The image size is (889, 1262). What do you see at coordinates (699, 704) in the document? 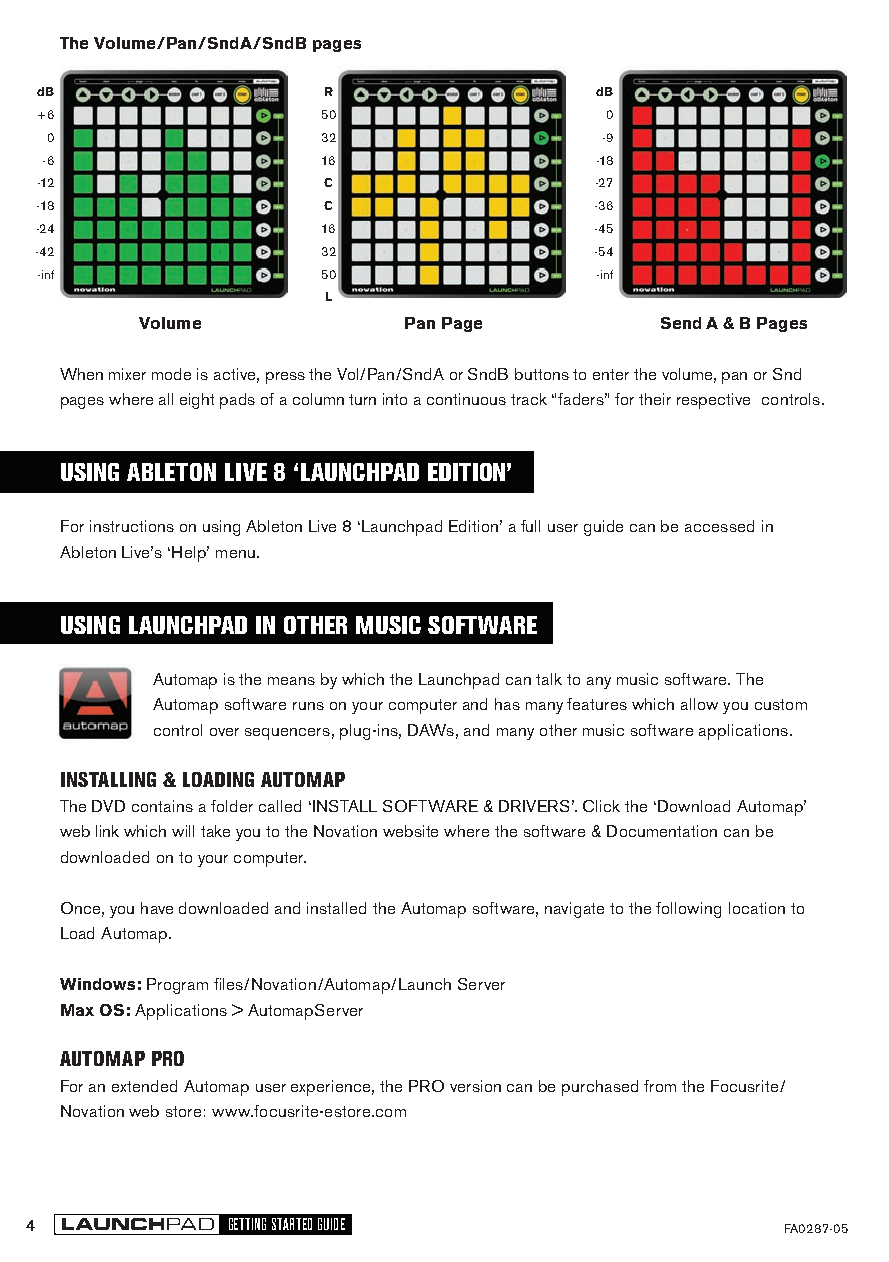
I see `allow` at bounding box center [699, 704].
